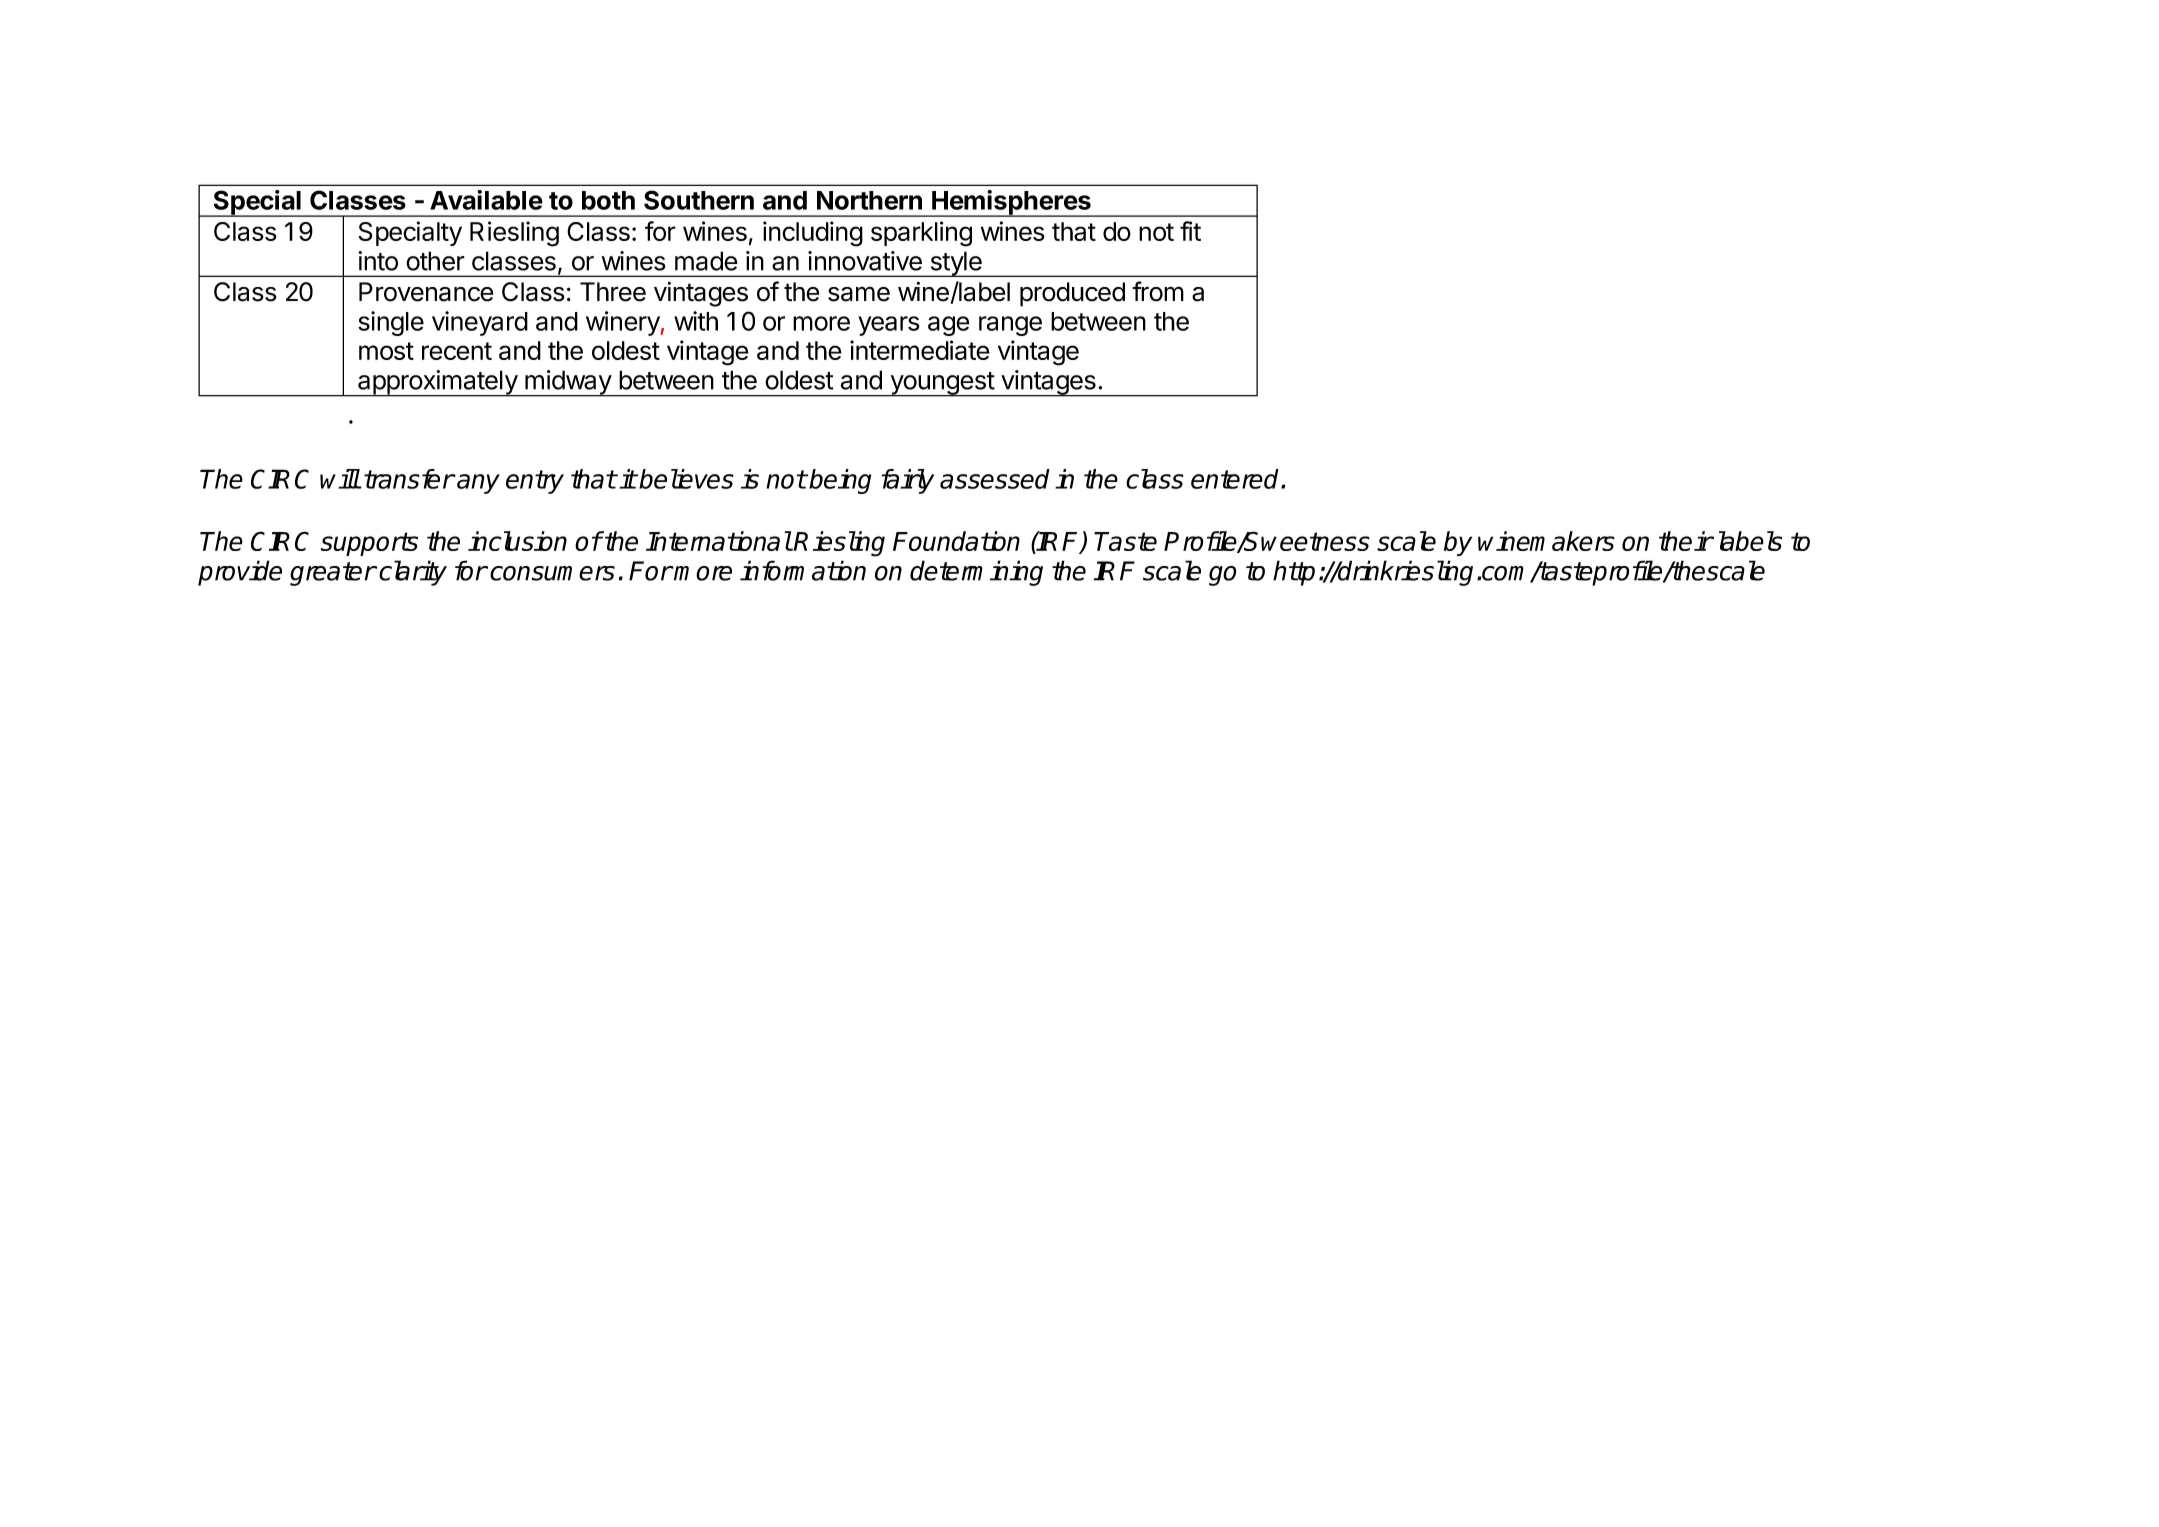 The image size is (2159, 1527). What do you see at coordinates (1011, 203) in the screenshot?
I see `Hemispheres` at bounding box center [1011, 203].
